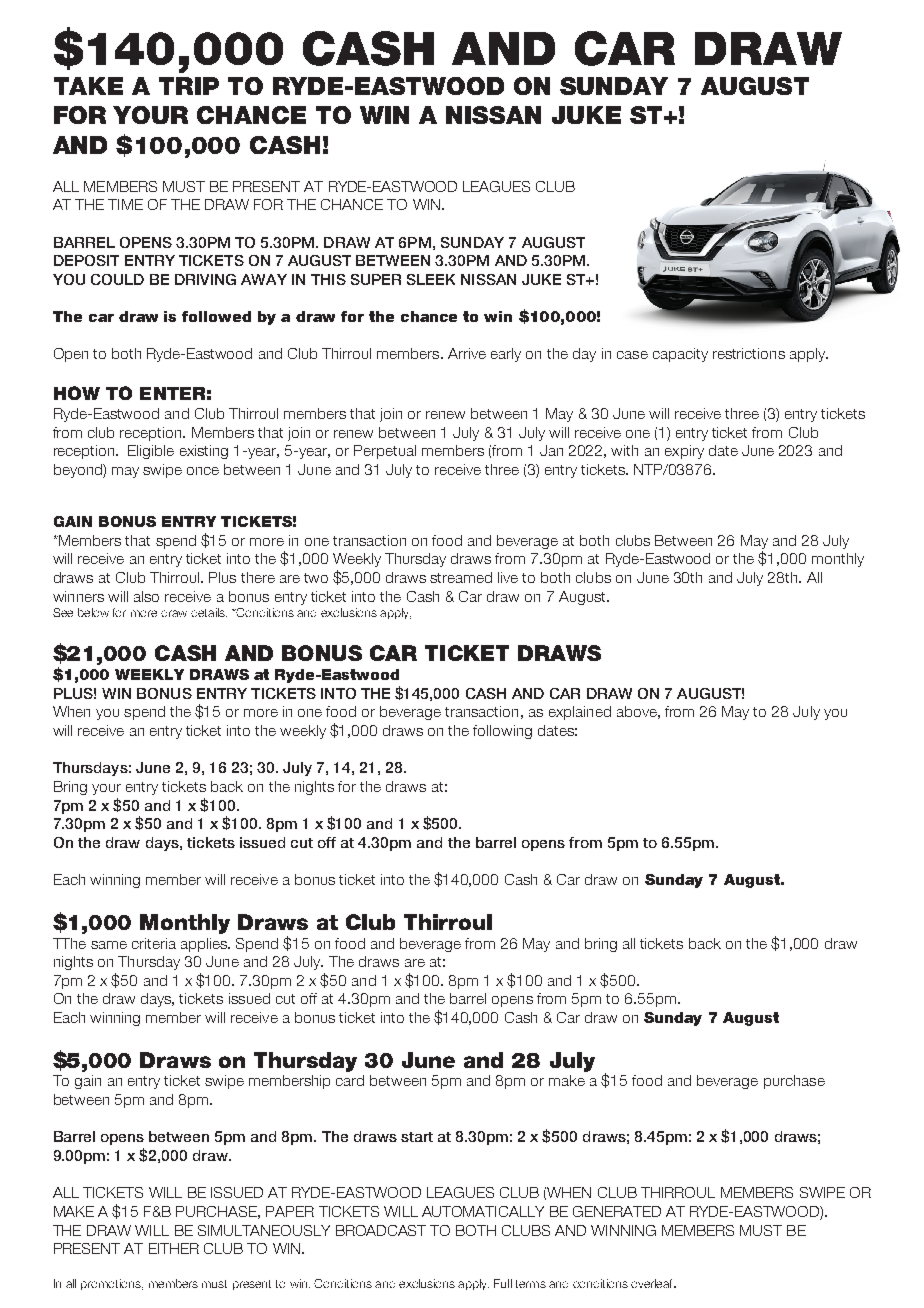 This document has width=924, height=1308. I want to click on capacity, so click(680, 355).
